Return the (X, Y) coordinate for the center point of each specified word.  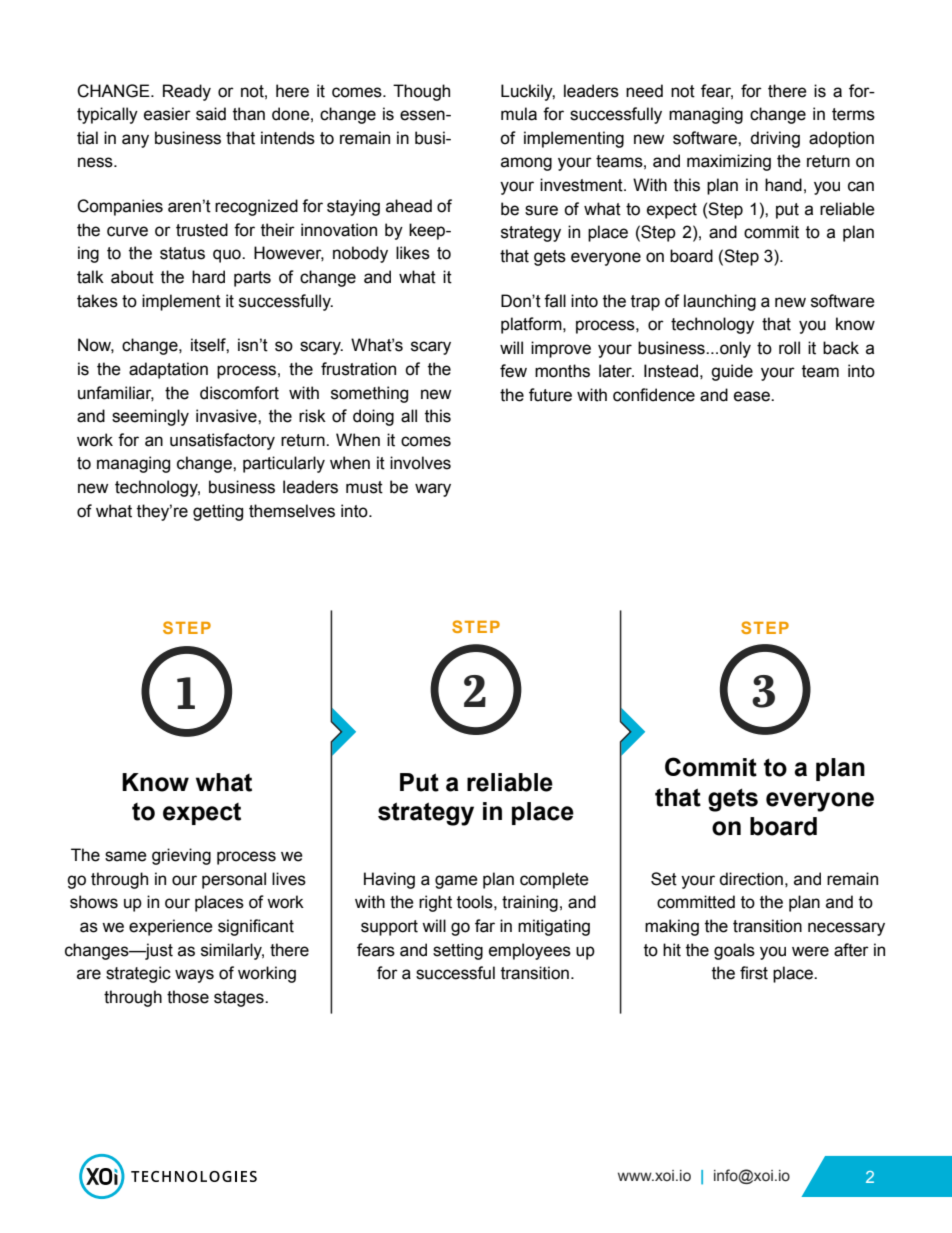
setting (458, 951)
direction (751, 879)
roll (789, 348)
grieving (181, 856)
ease (753, 396)
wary (433, 490)
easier (167, 114)
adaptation (168, 370)
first (754, 973)
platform (532, 325)
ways (194, 976)
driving (775, 139)
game (456, 882)
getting (218, 512)
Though (421, 92)
